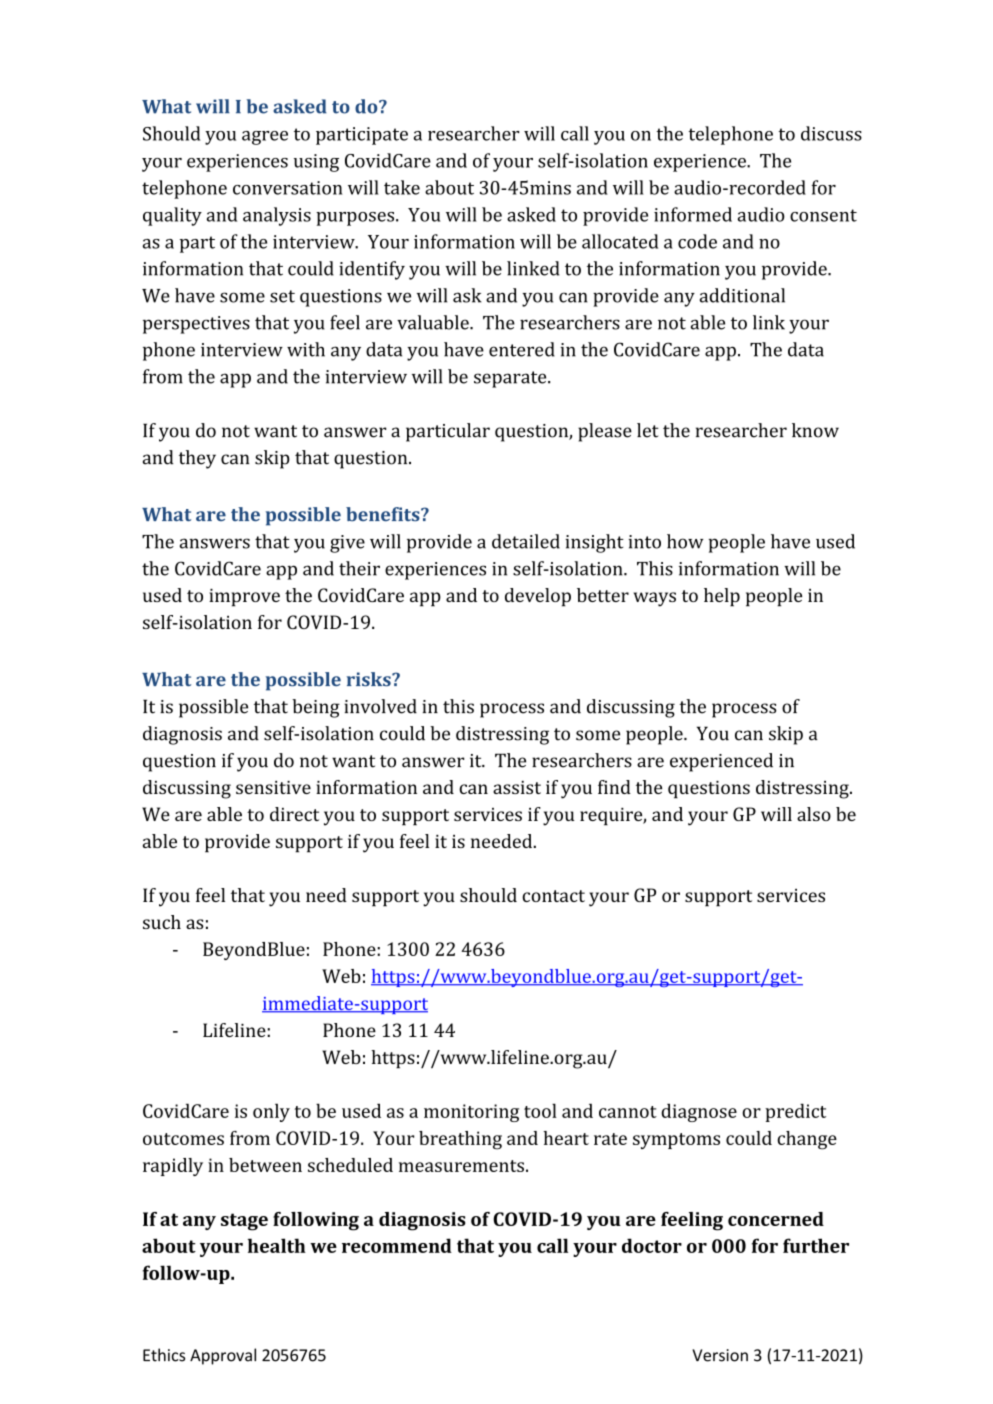 The image size is (993, 1404). I want to click on informed, so click(693, 214).
